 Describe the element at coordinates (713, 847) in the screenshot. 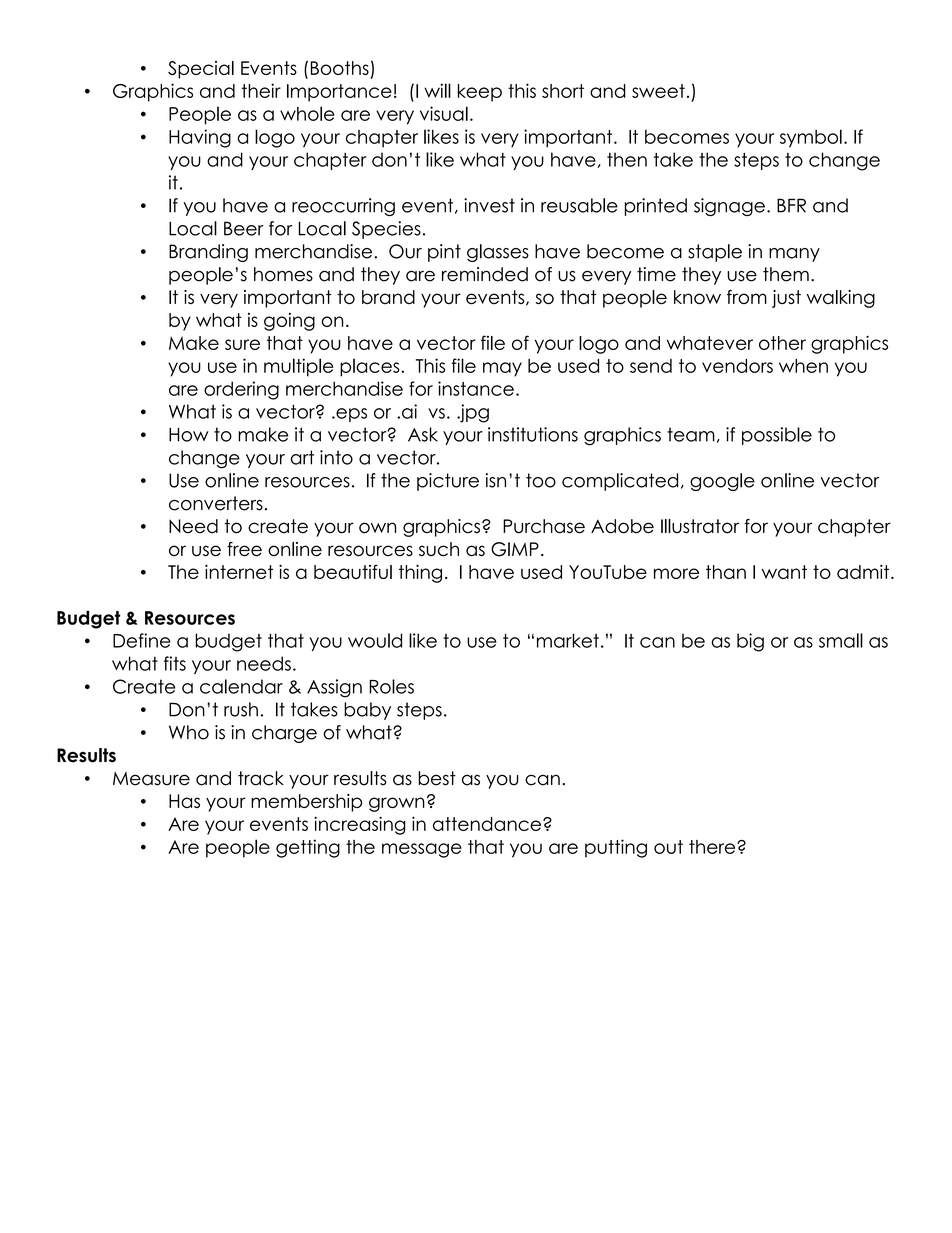

I see `there` at that location.
